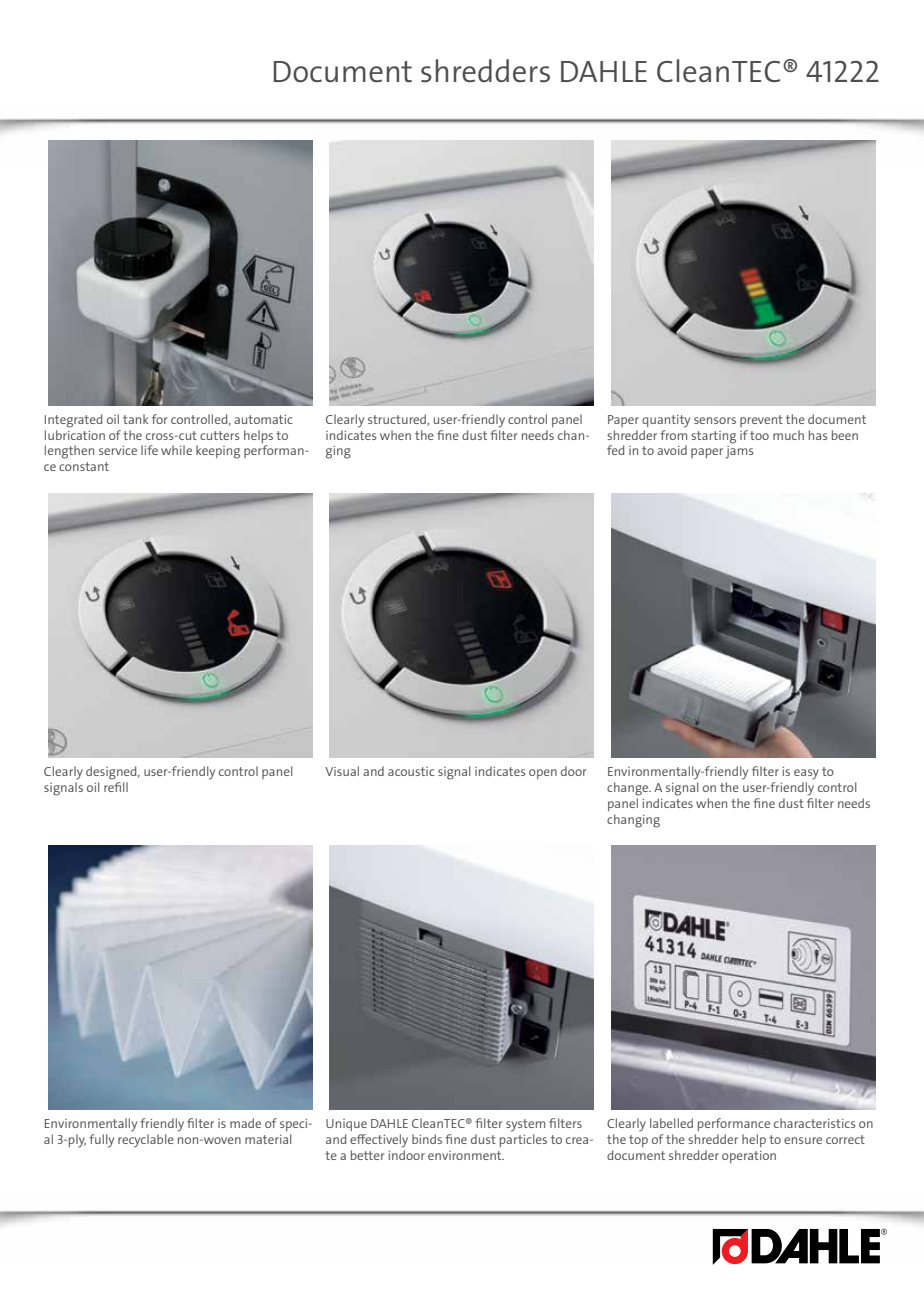  What do you see at coordinates (116, 787) in the screenshot?
I see `refill` at bounding box center [116, 787].
